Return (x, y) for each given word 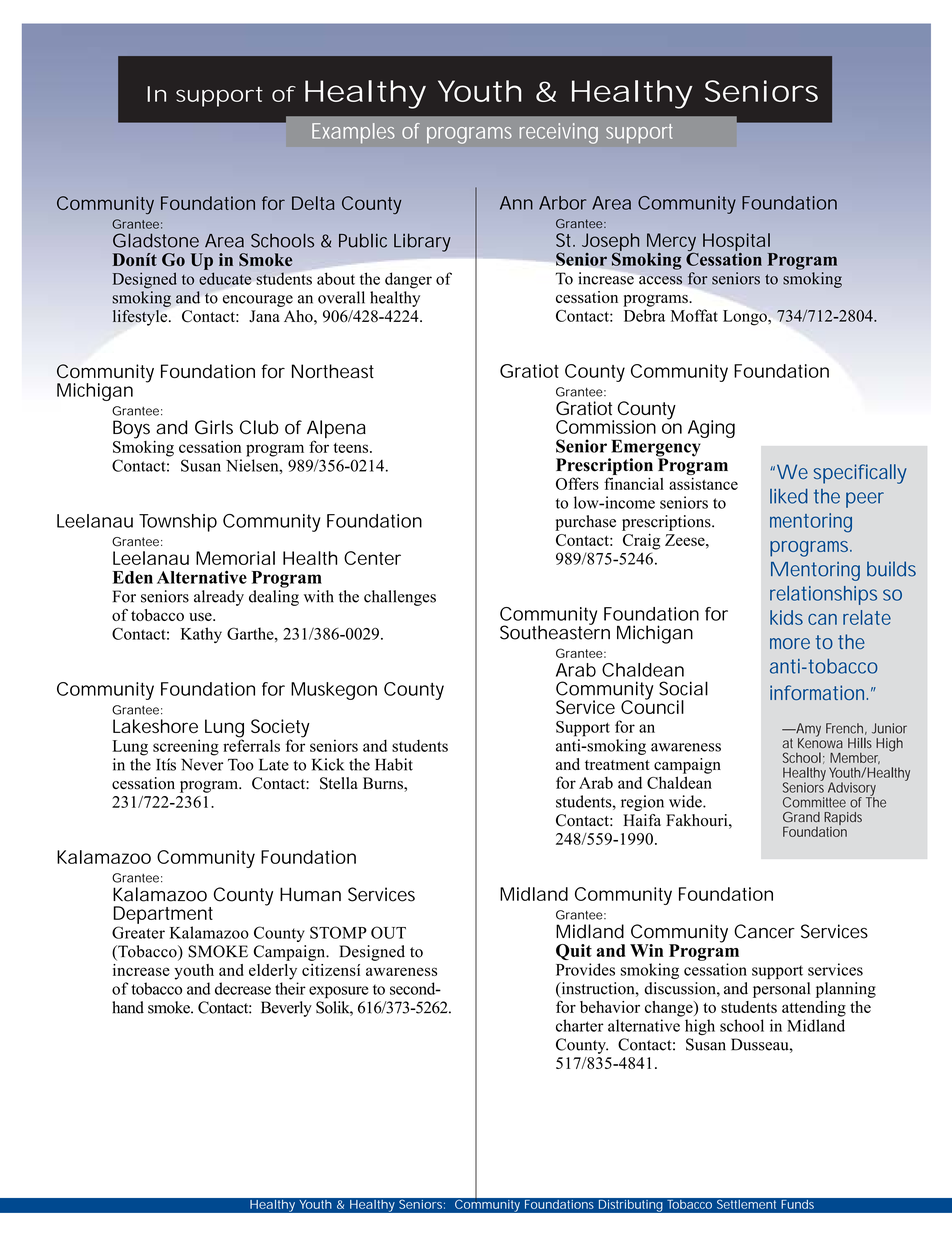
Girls (214, 427)
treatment (617, 765)
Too (241, 764)
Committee (814, 802)
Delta (313, 203)
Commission (606, 427)
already (219, 598)
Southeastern (555, 631)
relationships (823, 595)
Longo (746, 318)
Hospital (736, 242)
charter (580, 1025)
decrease (243, 988)
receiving (559, 133)
